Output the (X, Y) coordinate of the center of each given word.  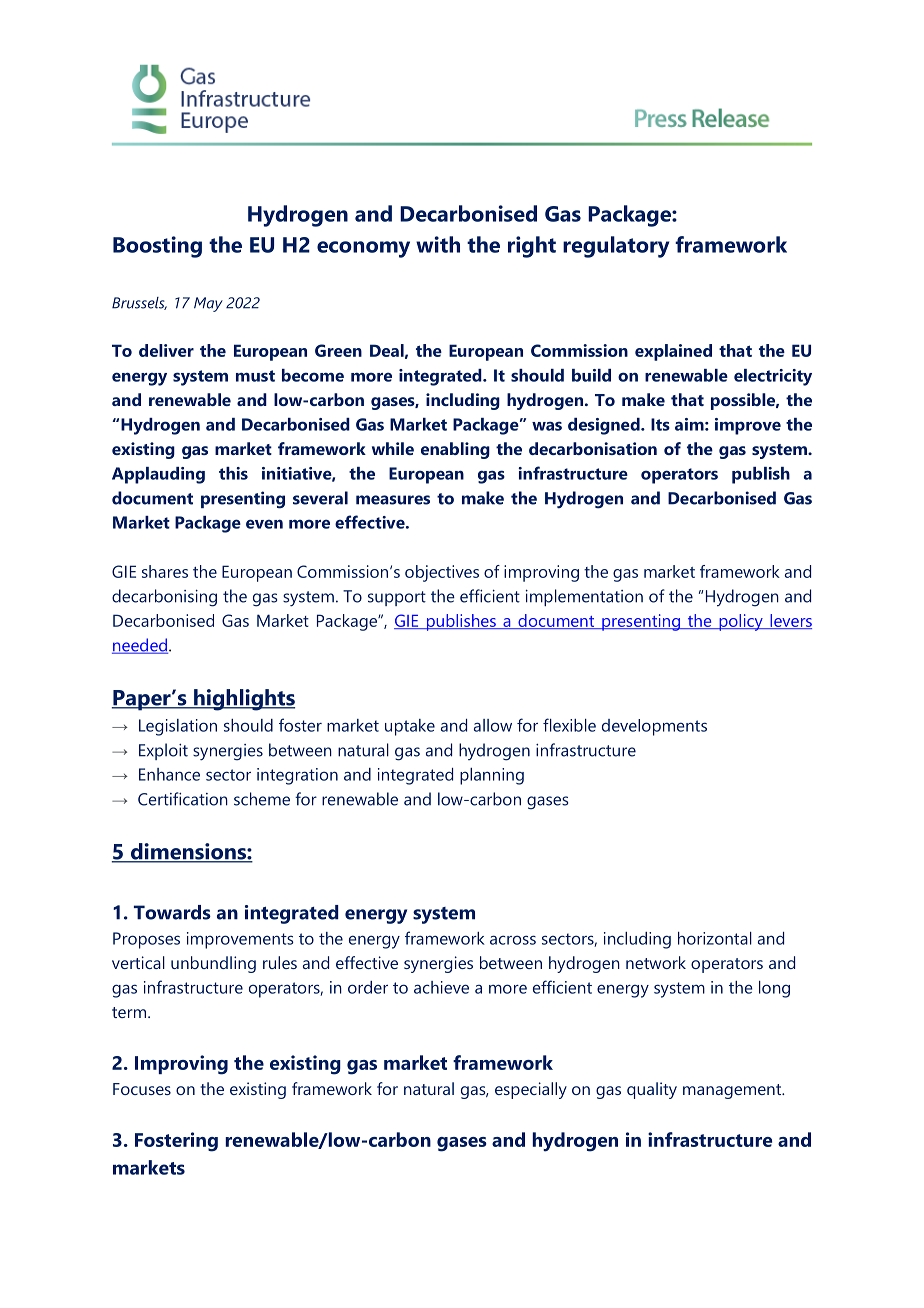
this (233, 473)
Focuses (142, 1089)
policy (741, 622)
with (438, 244)
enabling (455, 450)
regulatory (616, 247)
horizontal (715, 938)
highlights (243, 700)
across (513, 940)
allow (493, 725)
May (208, 304)
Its (660, 424)
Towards (172, 912)
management (733, 1091)
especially (531, 1090)
